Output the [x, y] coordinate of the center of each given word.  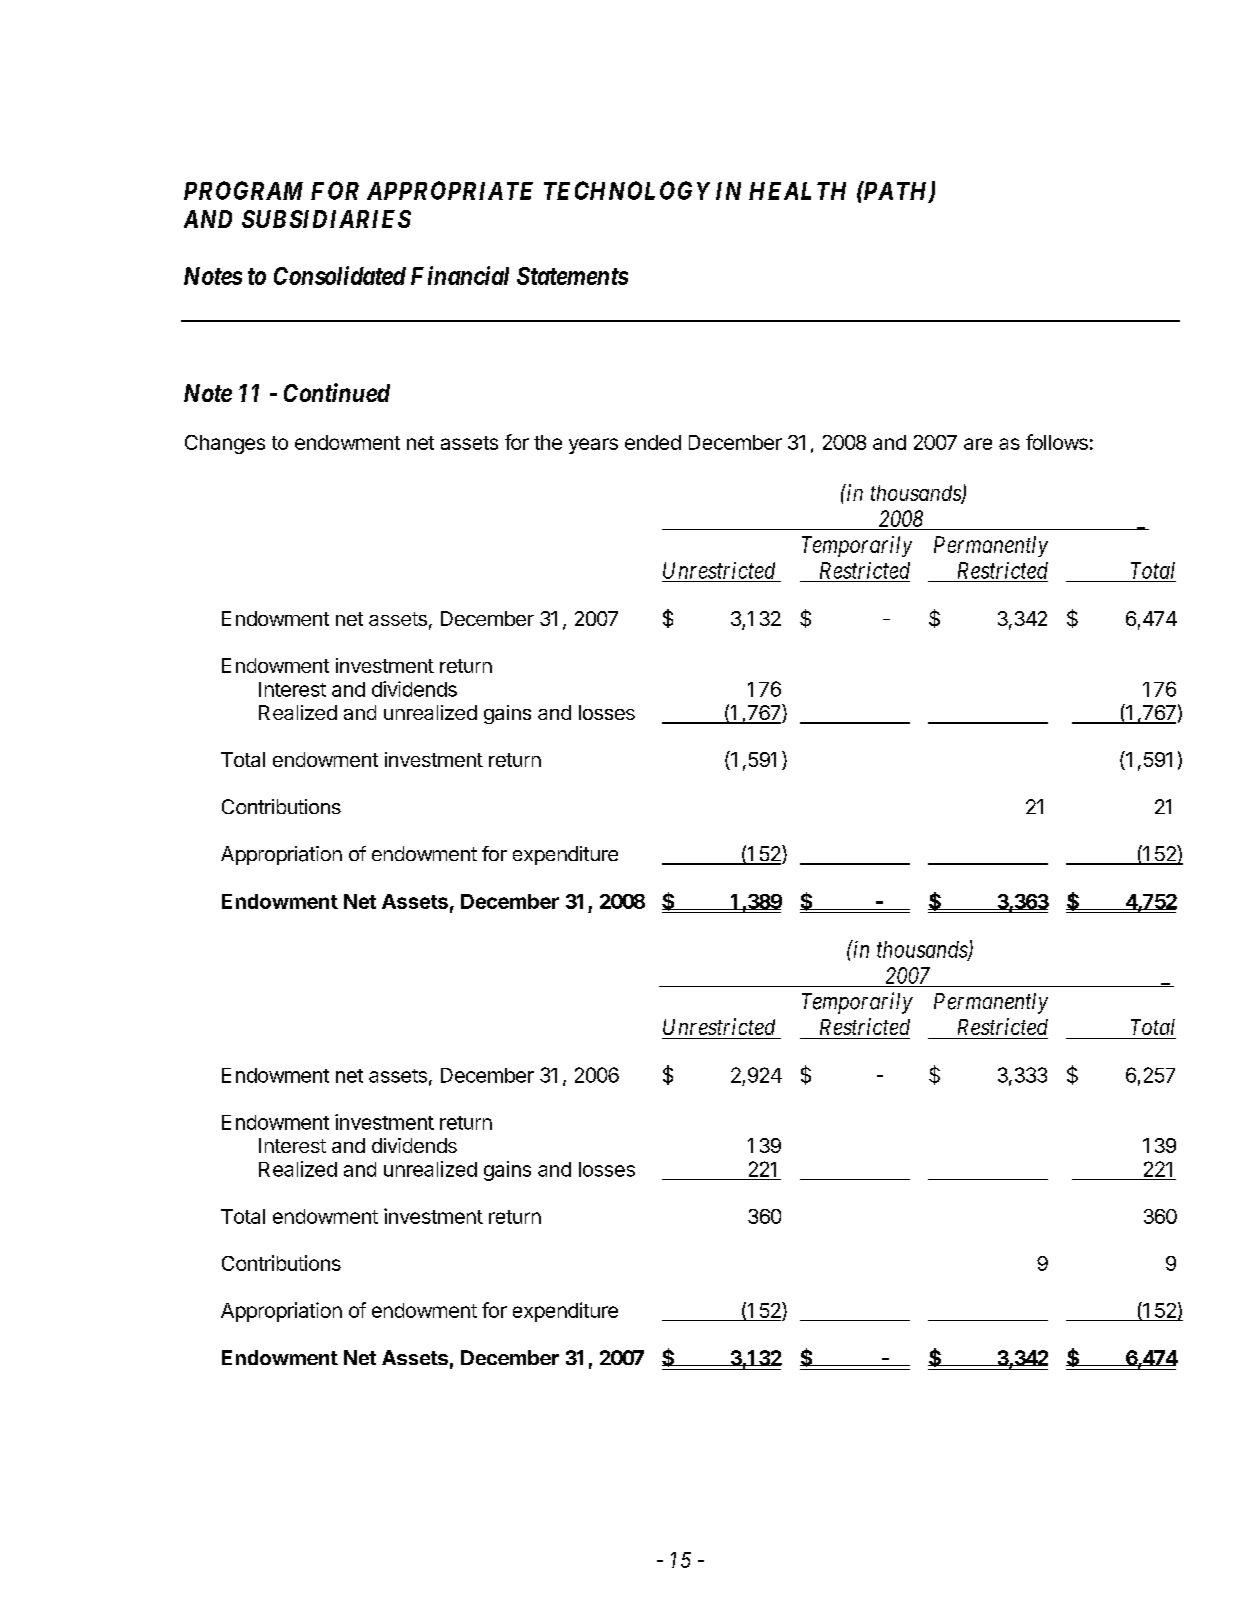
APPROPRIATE [450, 190]
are [978, 444]
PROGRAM [243, 190]
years [593, 446]
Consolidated [340, 275]
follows [1057, 442]
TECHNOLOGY [627, 190]
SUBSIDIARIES [326, 219]
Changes [225, 444]
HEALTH [797, 191]
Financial [460, 275]
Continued [337, 392]
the [548, 442]
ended [653, 442]
